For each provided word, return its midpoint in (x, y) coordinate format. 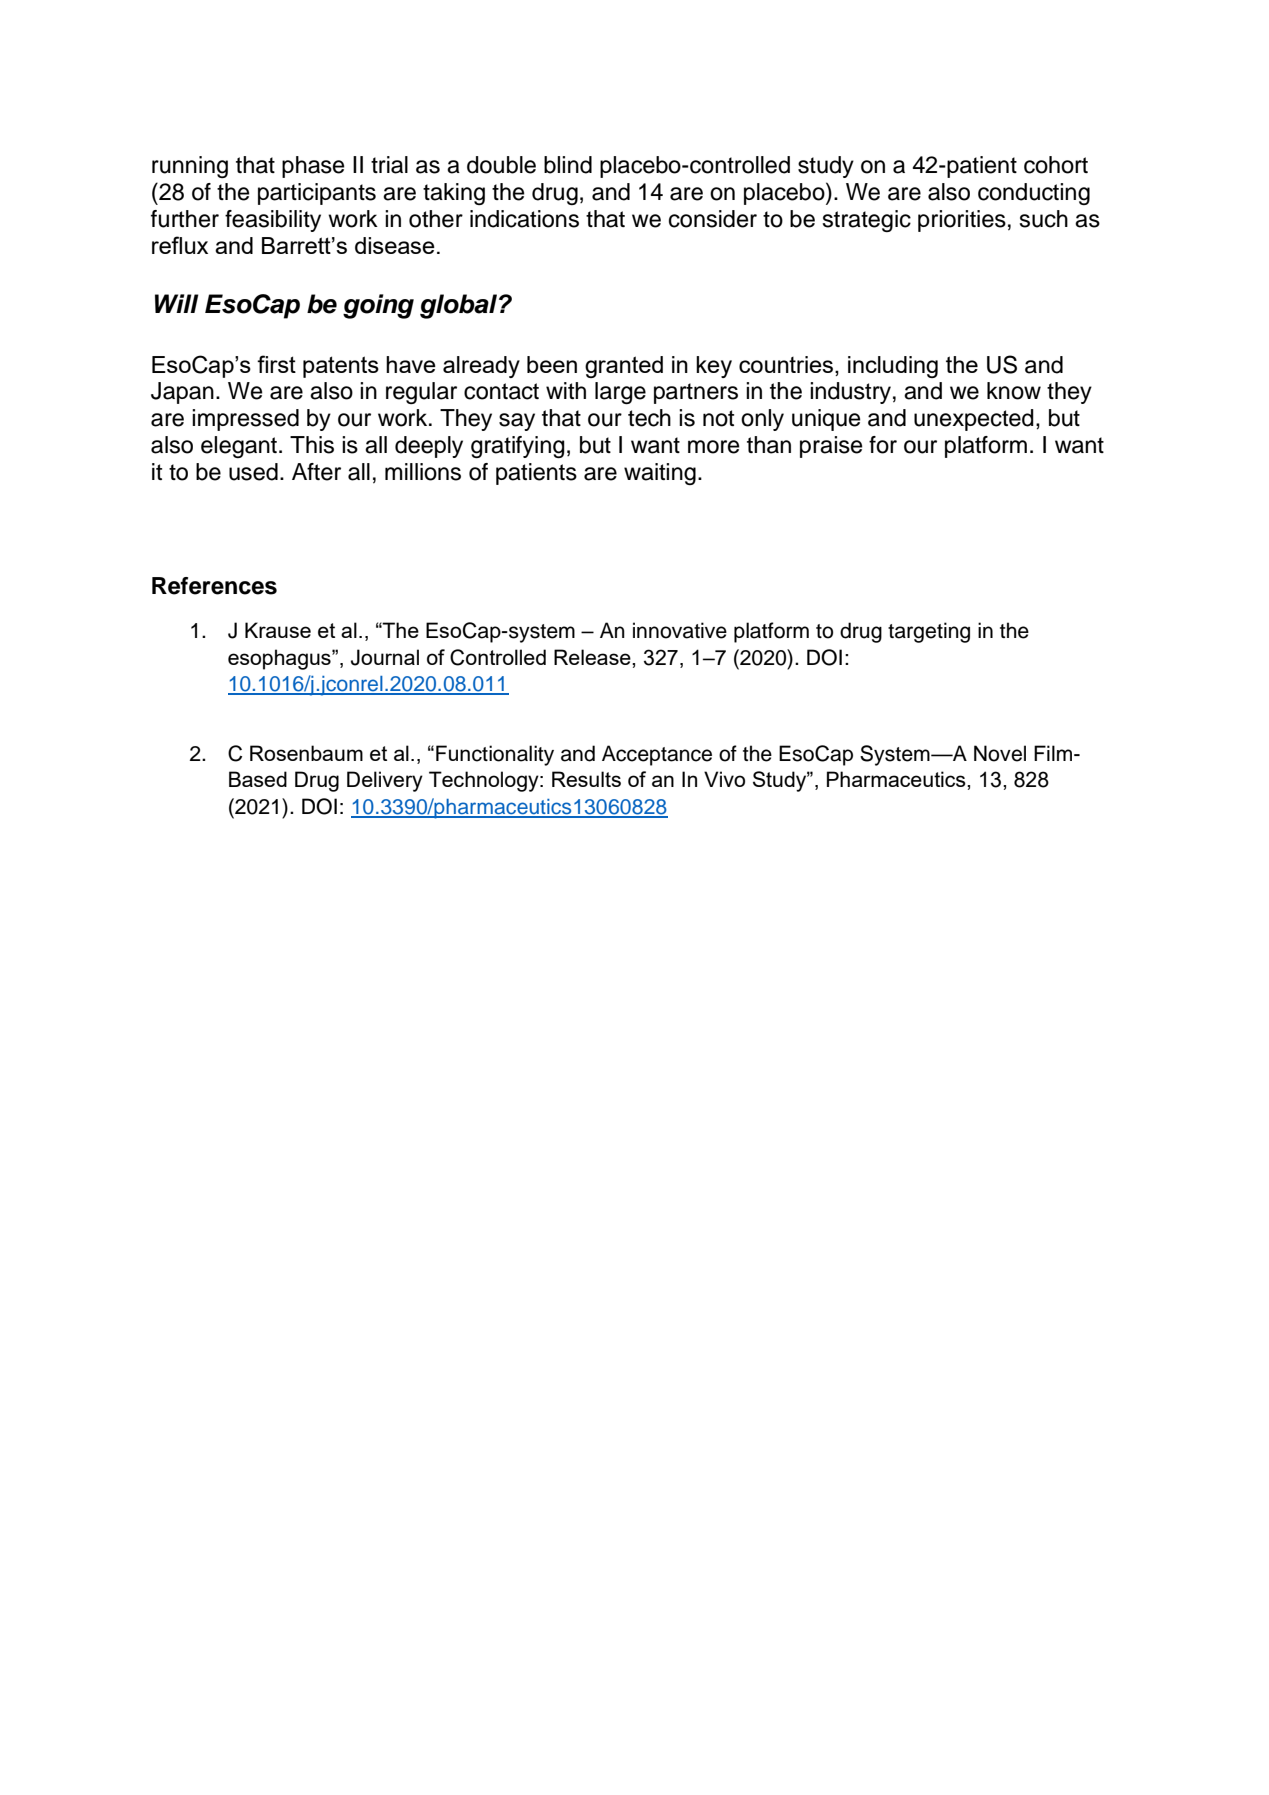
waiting (660, 474)
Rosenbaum (306, 753)
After (316, 472)
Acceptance (657, 755)
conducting (1034, 194)
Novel (1000, 753)
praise (831, 447)
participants (317, 194)
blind (568, 165)
